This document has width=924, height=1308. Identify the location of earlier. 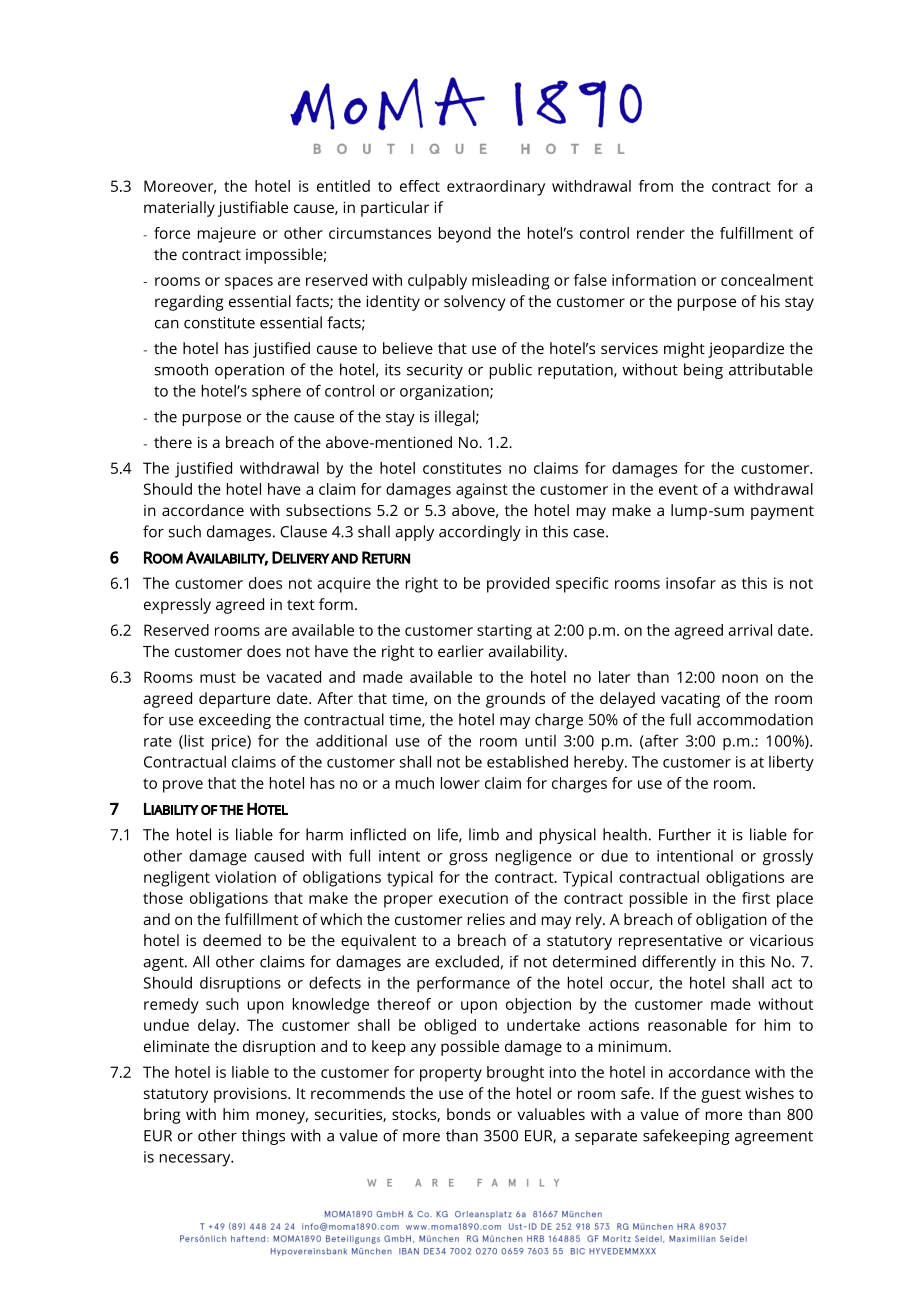
(461, 651).
